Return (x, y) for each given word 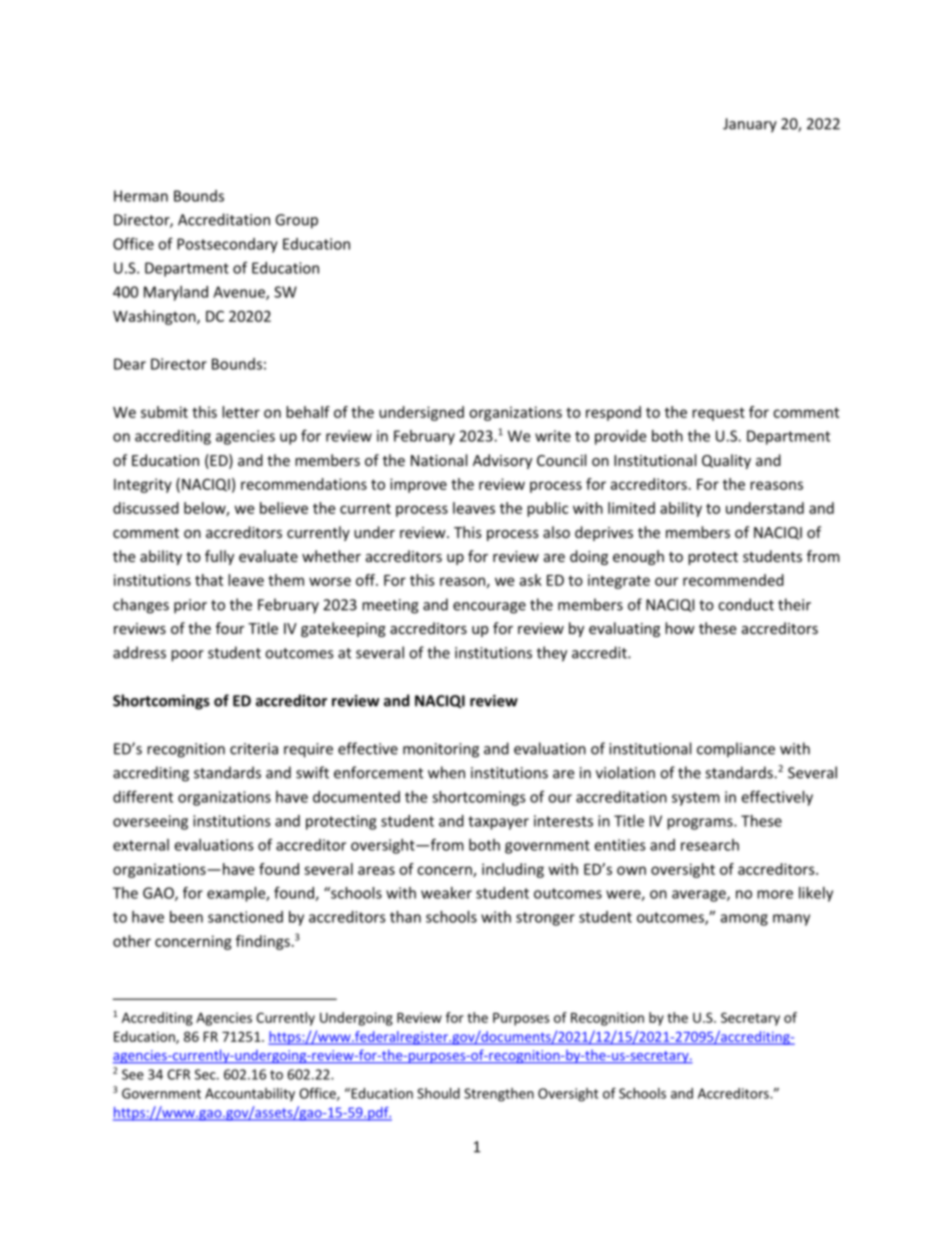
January (750, 125)
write (553, 436)
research (710, 845)
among (744, 920)
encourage (489, 608)
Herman (141, 196)
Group (296, 221)
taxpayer (498, 823)
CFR (178, 1074)
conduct (746, 604)
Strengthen (499, 1095)
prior (190, 606)
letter (241, 412)
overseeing (150, 822)
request (718, 414)
